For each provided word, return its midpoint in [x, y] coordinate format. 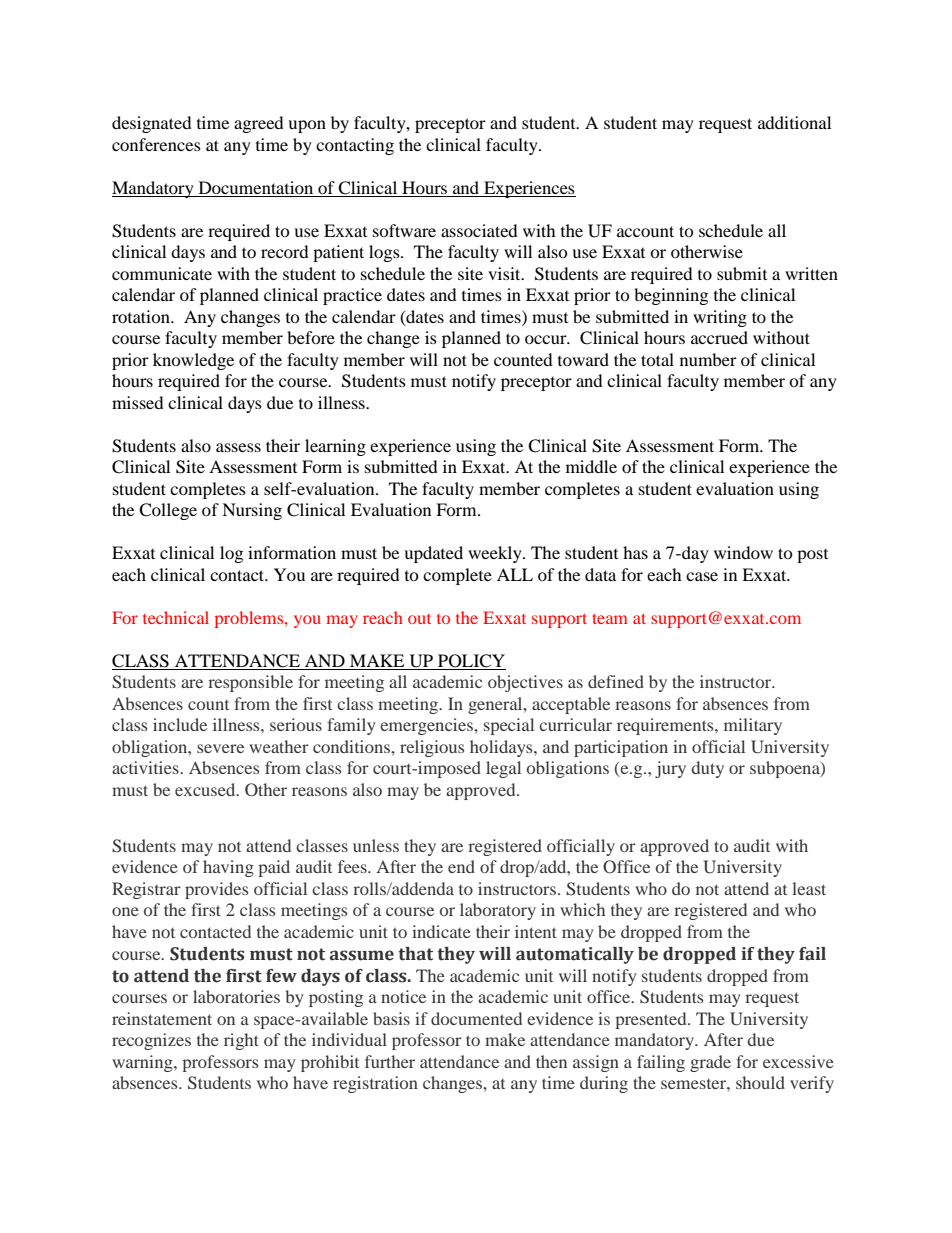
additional [794, 122]
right [241, 1041]
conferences [156, 144]
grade [710, 1063]
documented [476, 1018]
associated [479, 230]
